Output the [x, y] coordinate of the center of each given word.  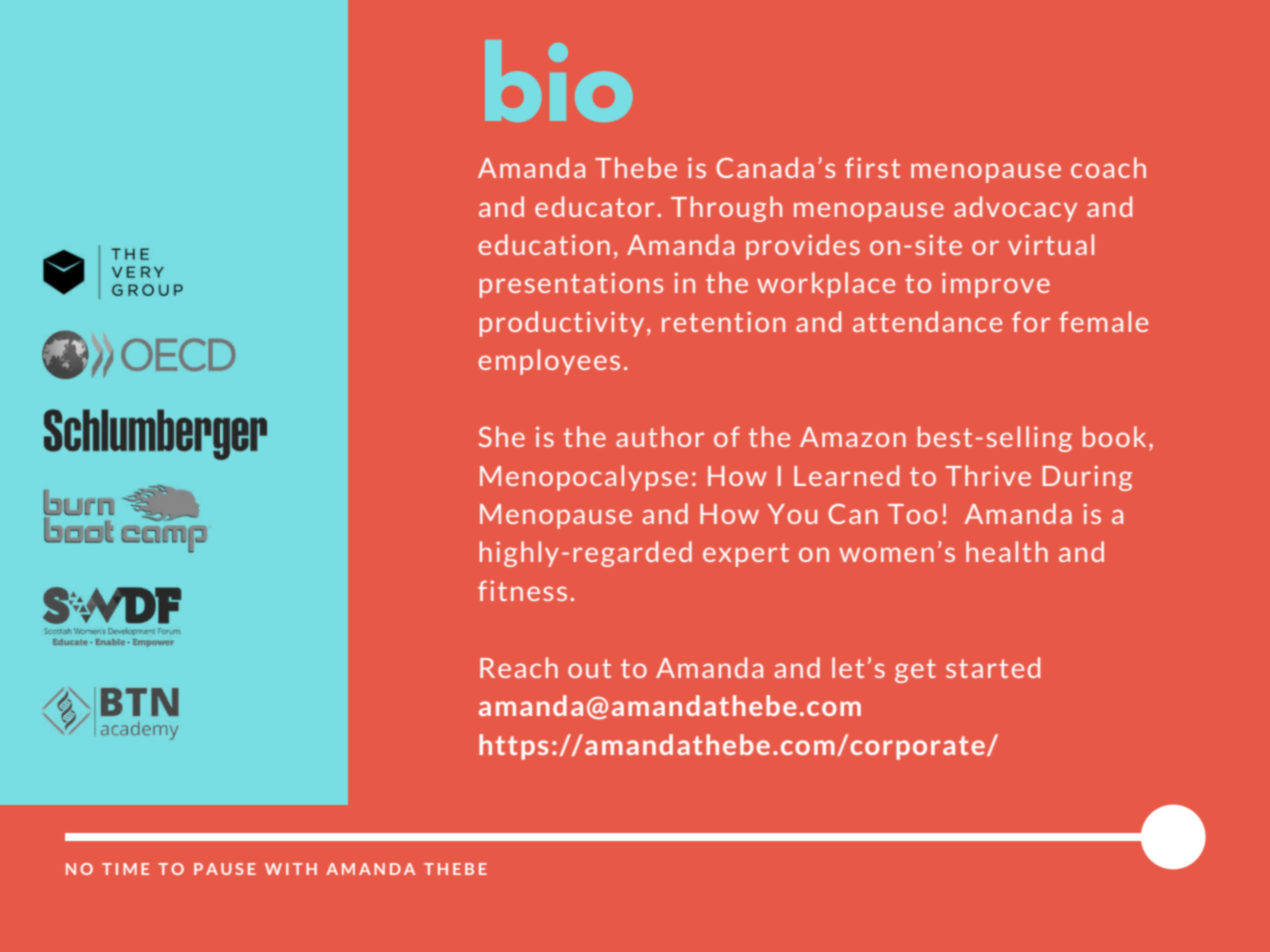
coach [1108, 167]
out [589, 668]
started [993, 667]
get [915, 671]
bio [558, 81]
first [872, 167]
